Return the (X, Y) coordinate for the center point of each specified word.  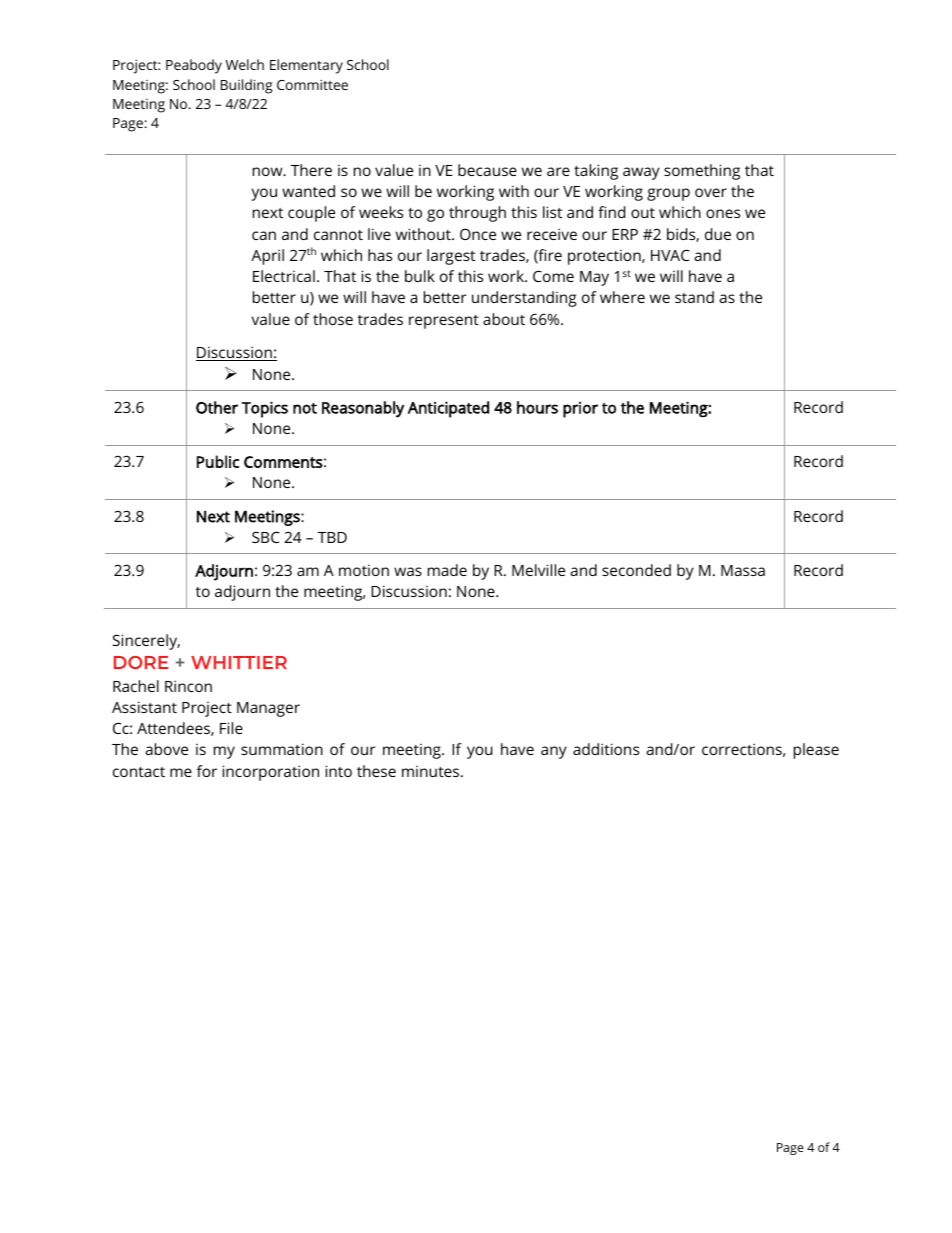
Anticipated (448, 409)
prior (580, 409)
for (207, 771)
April (267, 257)
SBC (266, 537)
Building (246, 86)
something (702, 172)
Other (217, 407)
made (447, 570)
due (718, 234)
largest (451, 257)
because (487, 170)
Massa (743, 570)
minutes (432, 771)
